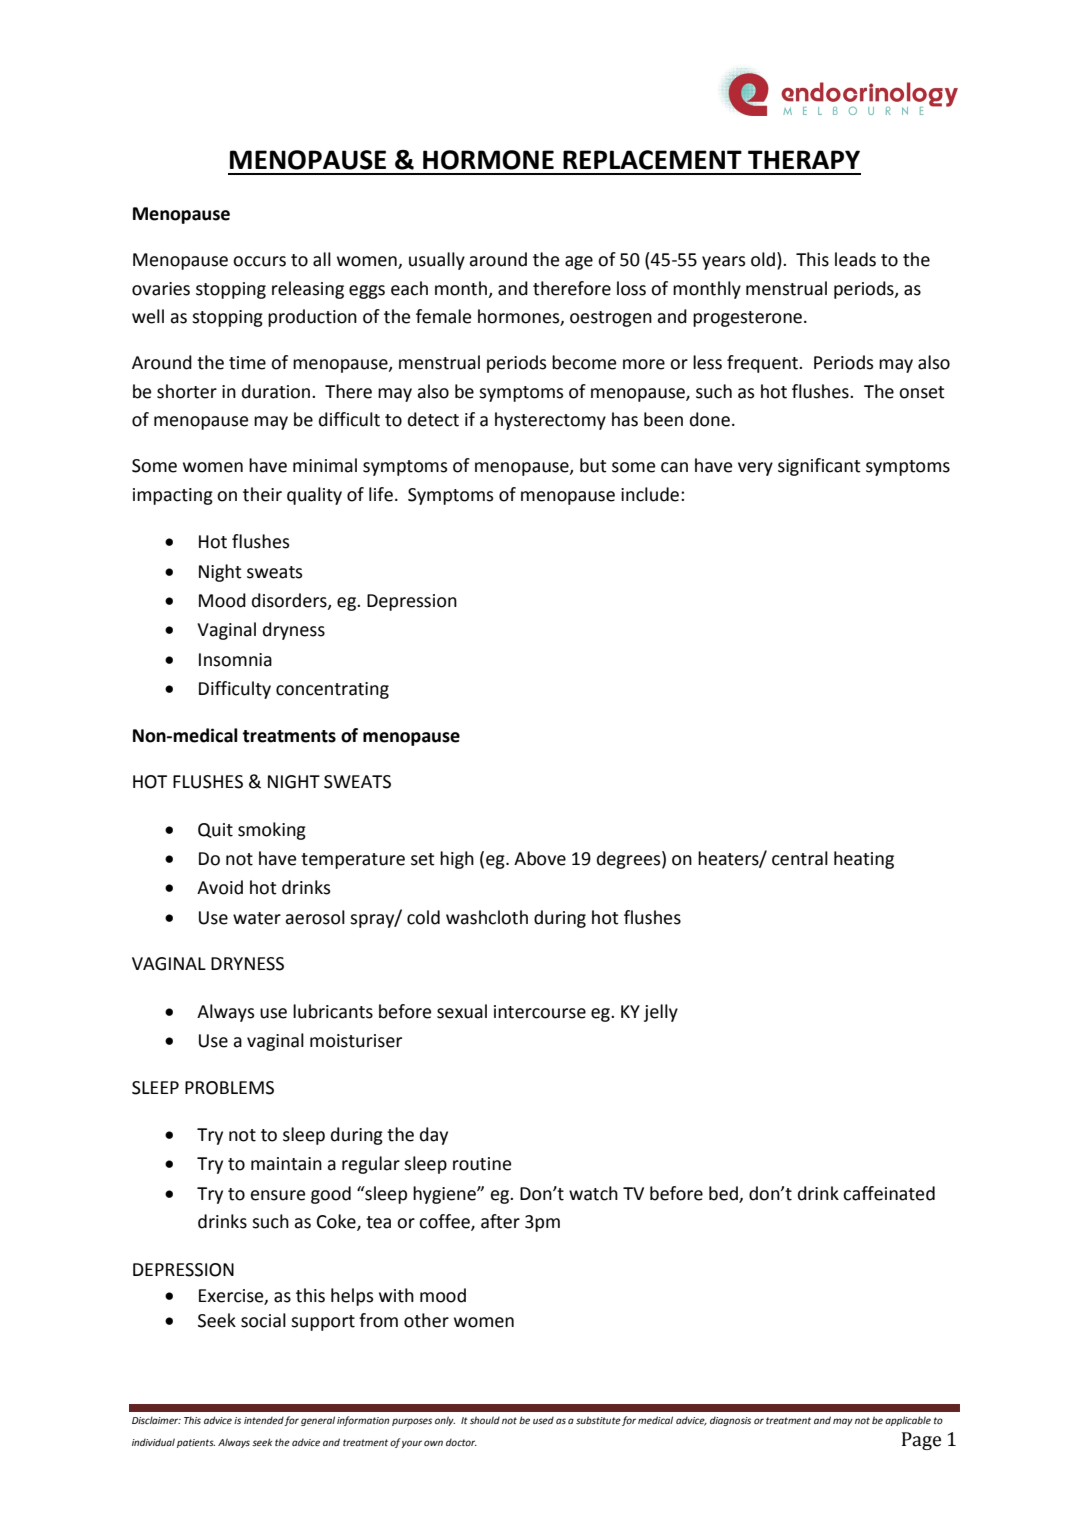 The height and width of the document is (1540, 1089). What do you see at coordinates (889, 1193) in the document?
I see `caffeinated` at bounding box center [889, 1193].
